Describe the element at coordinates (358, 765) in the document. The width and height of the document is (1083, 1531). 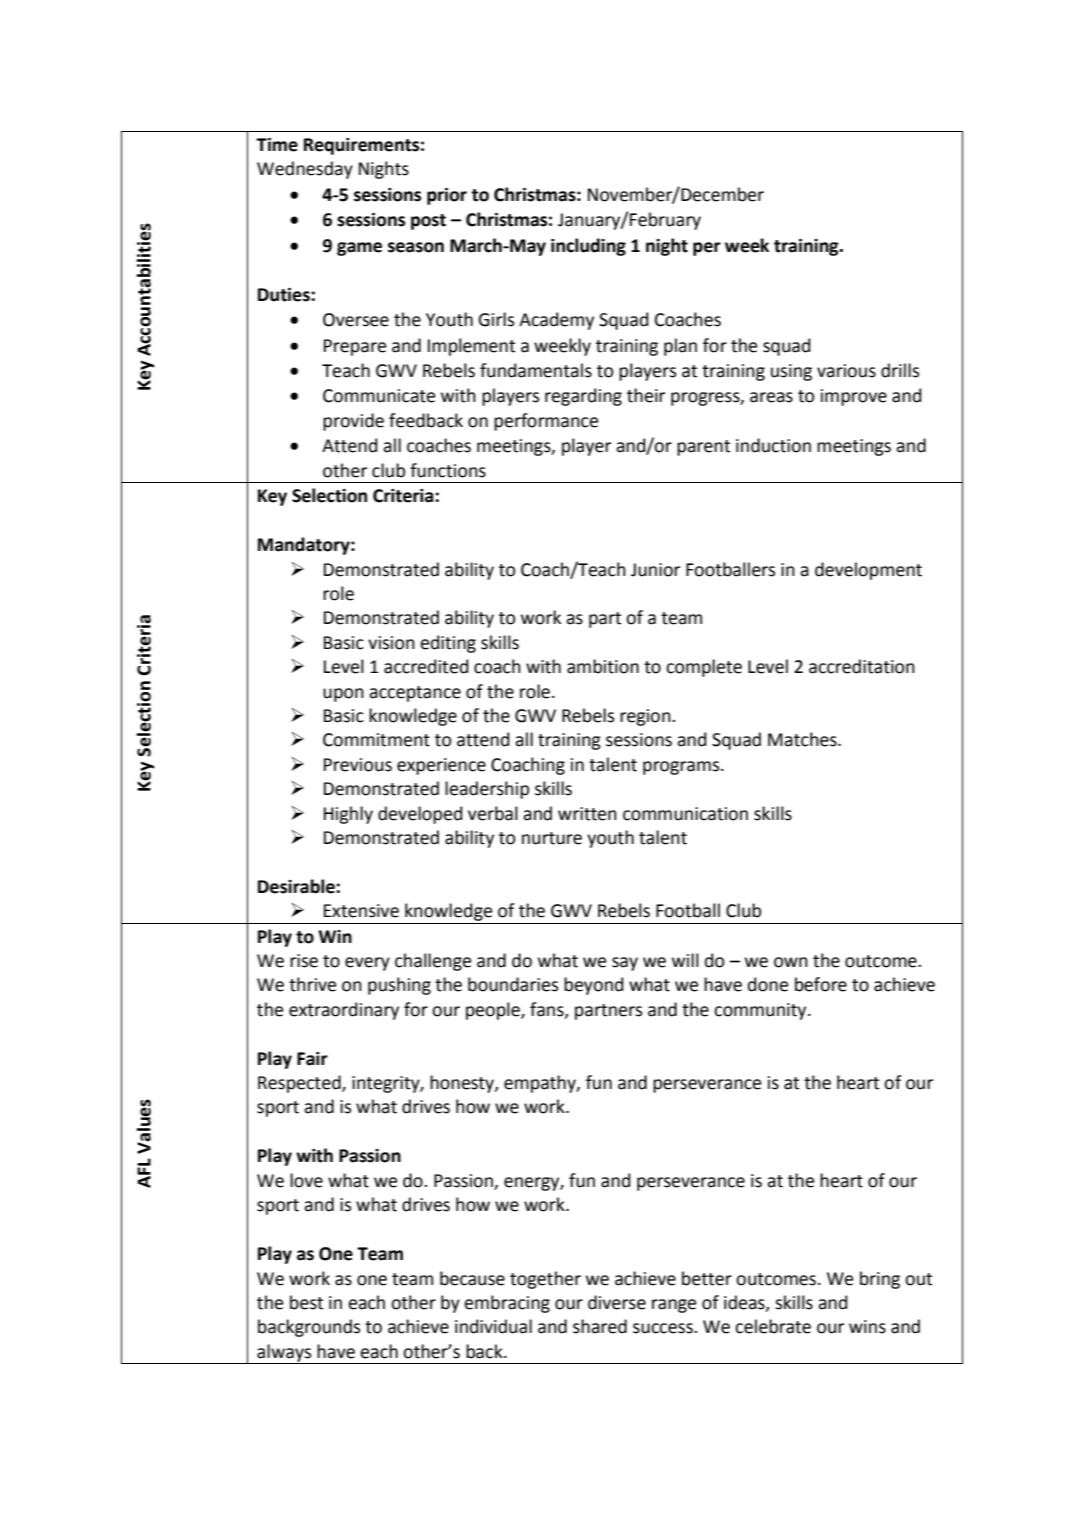
I see `Previous` at that location.
